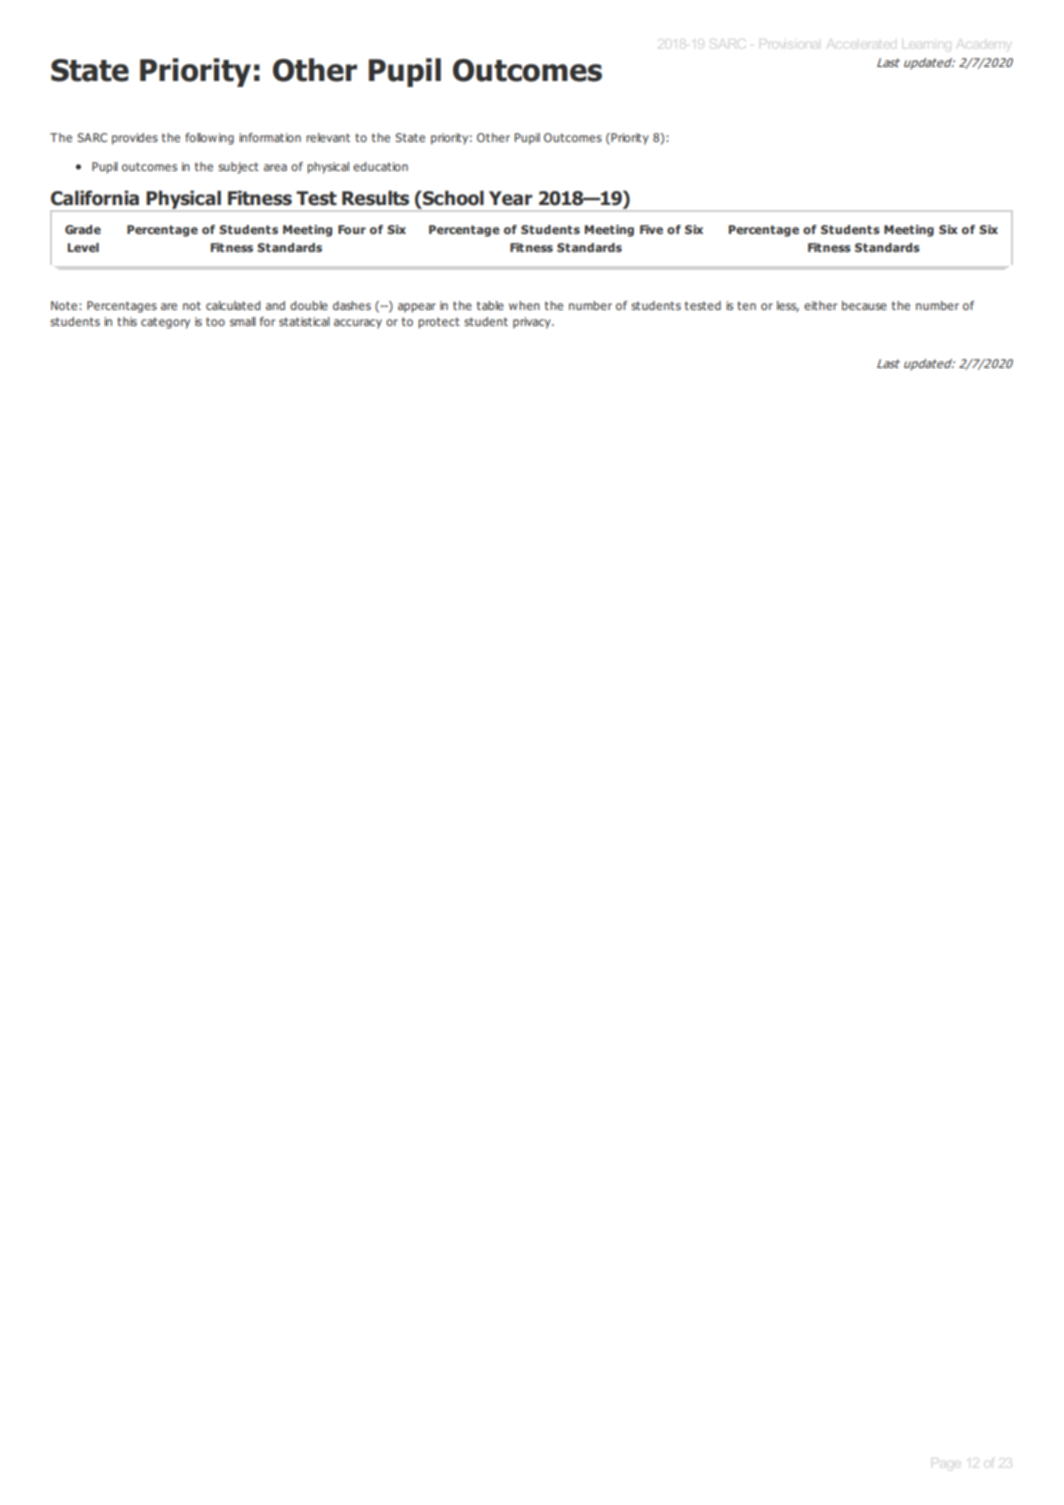 Image resolution: width=1064 pixels, height=1505 pixels. What do you see at coordinates (328, 137) in the image?
I see `relevant` at bounding box center [328, 137].
